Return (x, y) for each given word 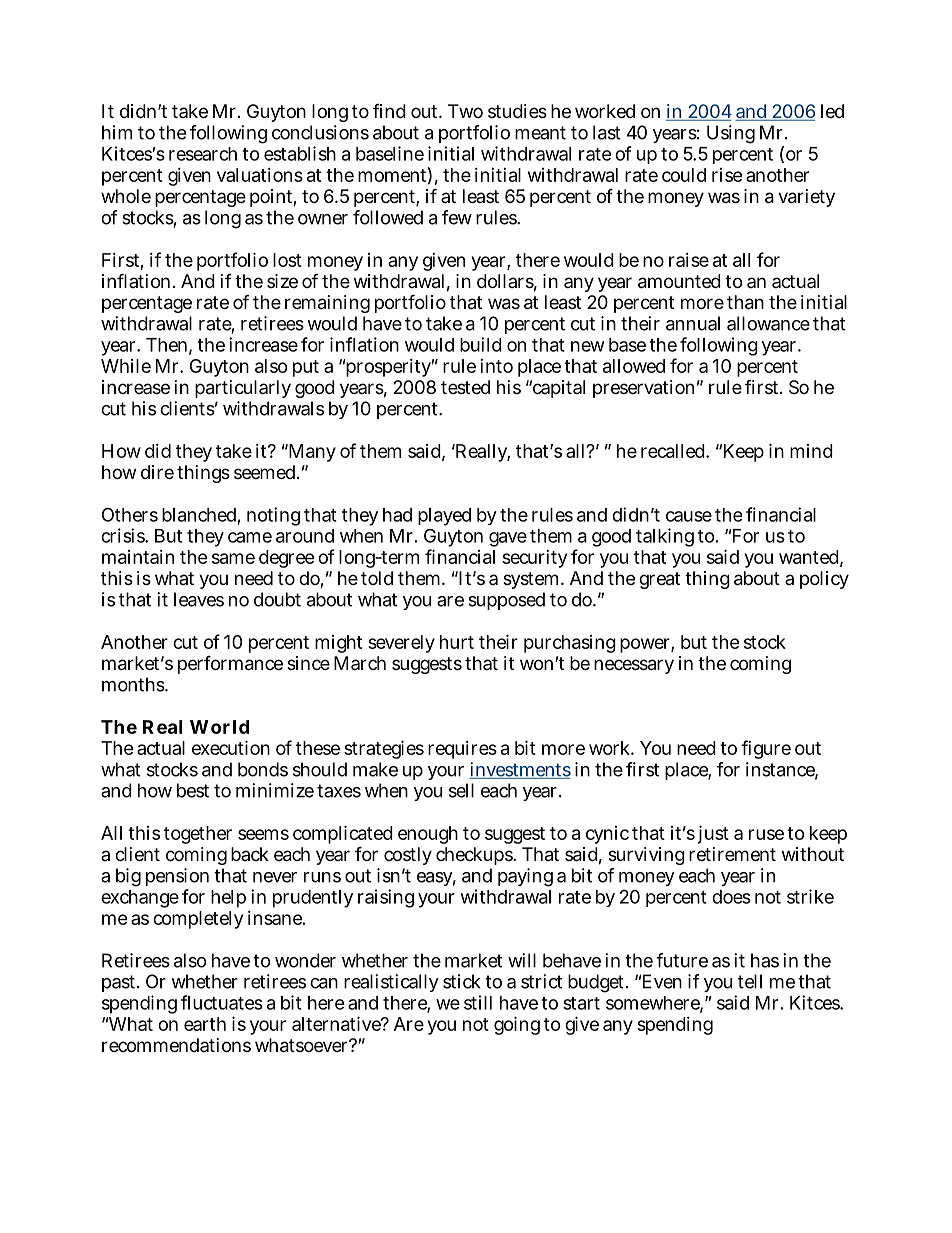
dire (157, 472)
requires (462, 750)
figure (766, 749)
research (203, 154)
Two (465, 111)
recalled (674, 451)
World (219, 727)
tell (750, 981)
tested (465, 387)
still (478, 1002)
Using (731, 134)
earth (205, 1024)
